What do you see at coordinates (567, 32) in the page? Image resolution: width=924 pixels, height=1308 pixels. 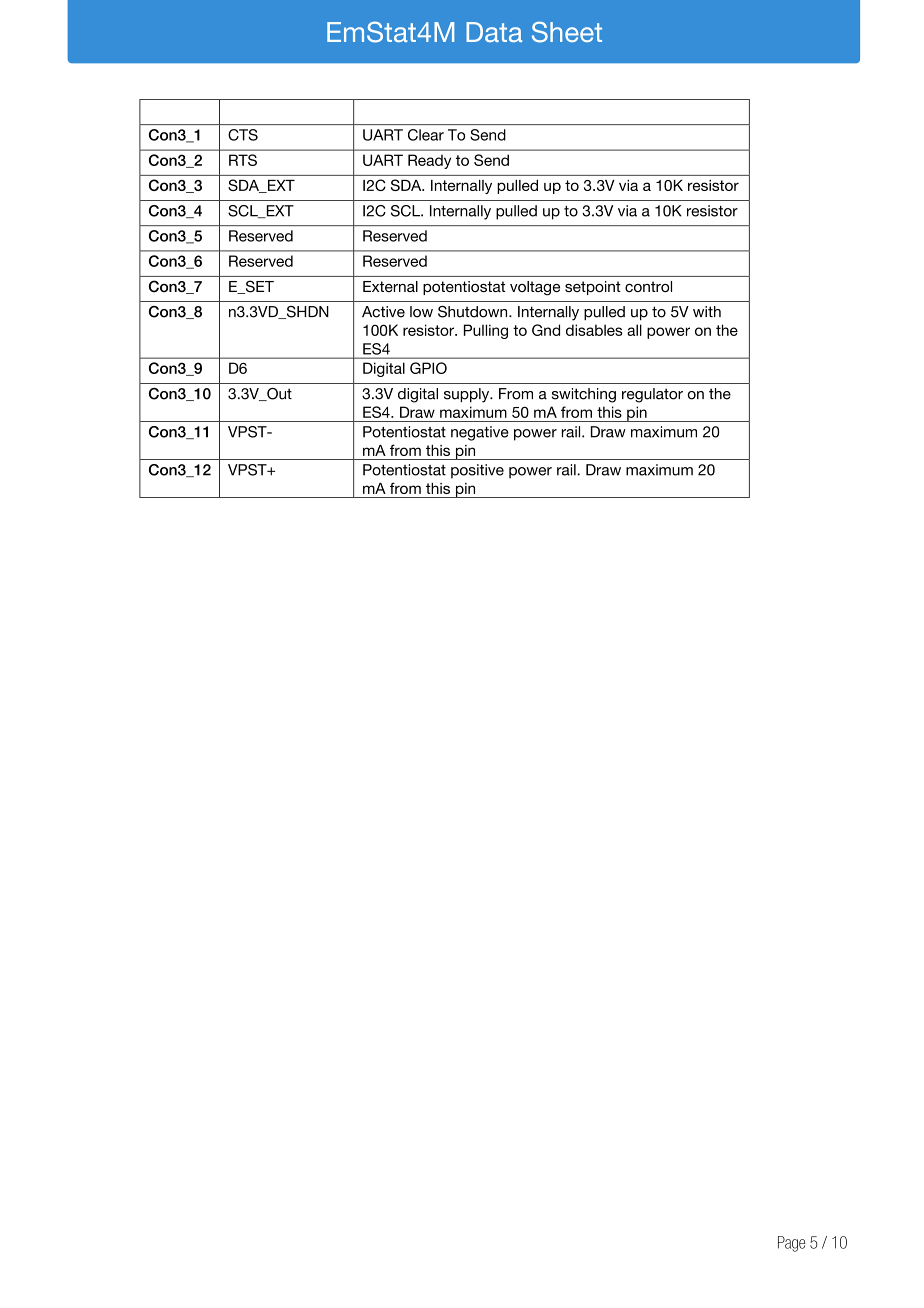 I see `Sheet` at bounding box center [567, 32].
